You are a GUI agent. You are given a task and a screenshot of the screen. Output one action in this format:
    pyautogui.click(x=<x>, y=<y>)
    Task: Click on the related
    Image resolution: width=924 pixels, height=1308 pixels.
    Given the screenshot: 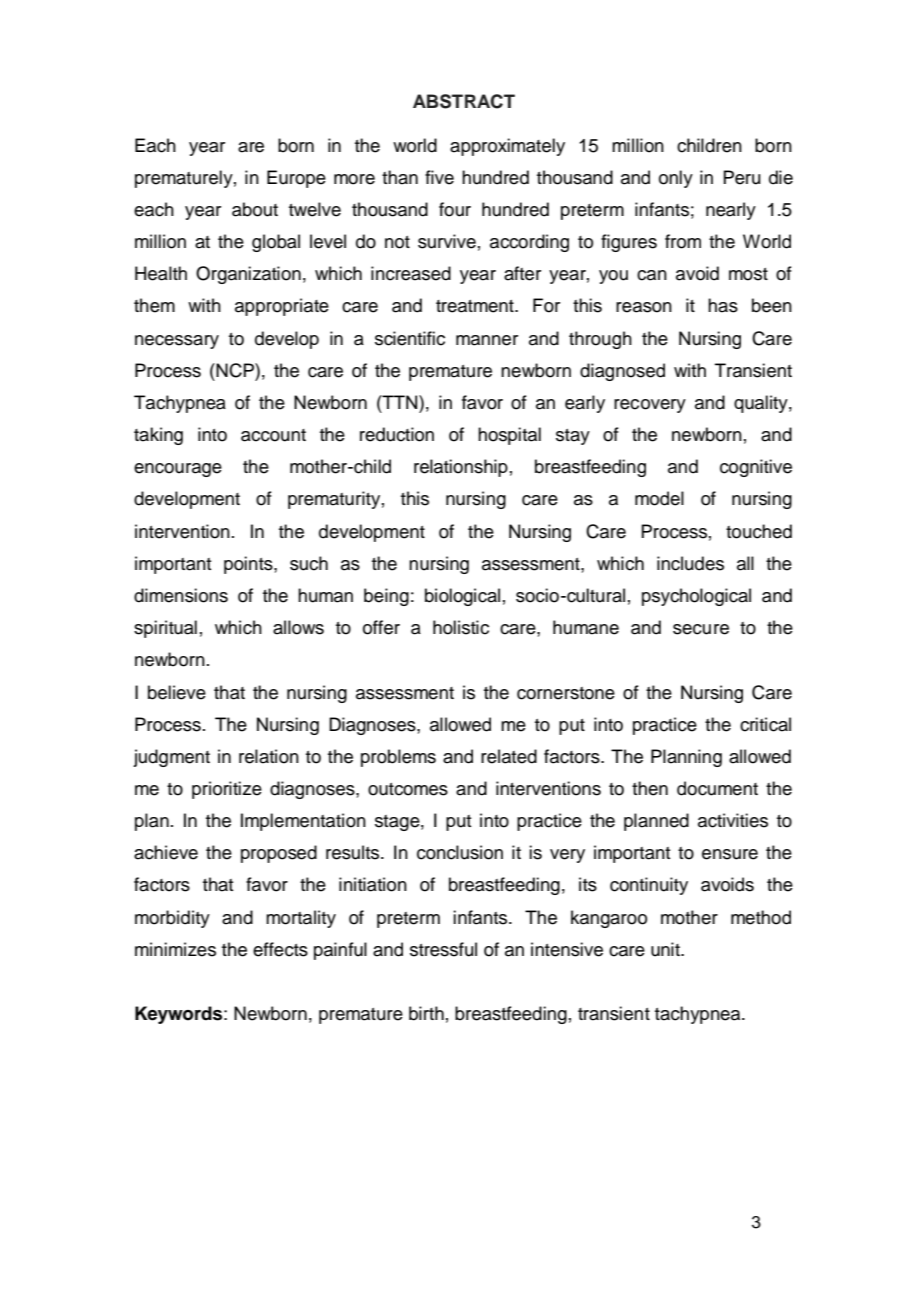 What is the action you would take?
    pyautogui.click(x=509, y=756)
